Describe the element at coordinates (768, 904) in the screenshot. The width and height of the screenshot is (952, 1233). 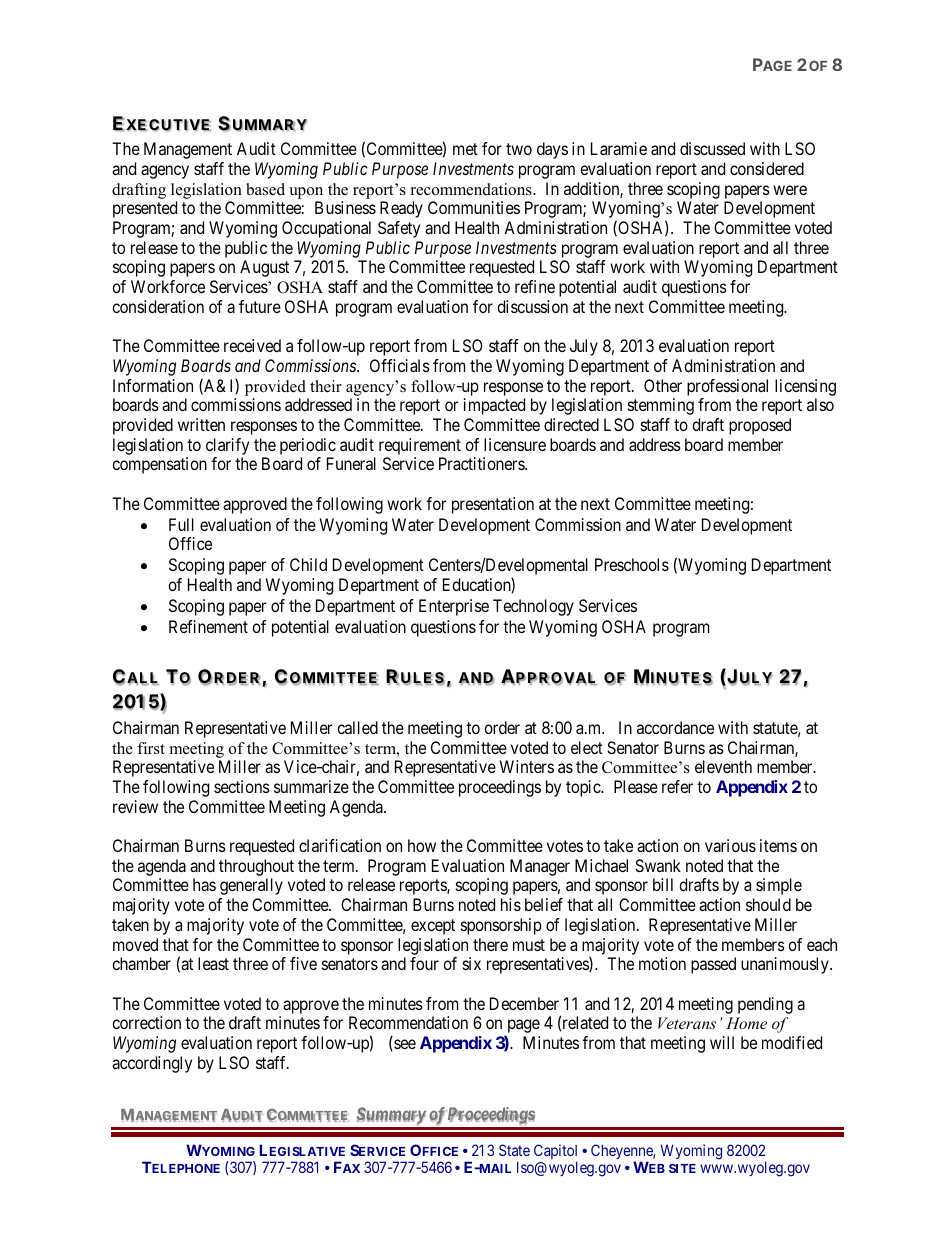
I see `should` at that location.
